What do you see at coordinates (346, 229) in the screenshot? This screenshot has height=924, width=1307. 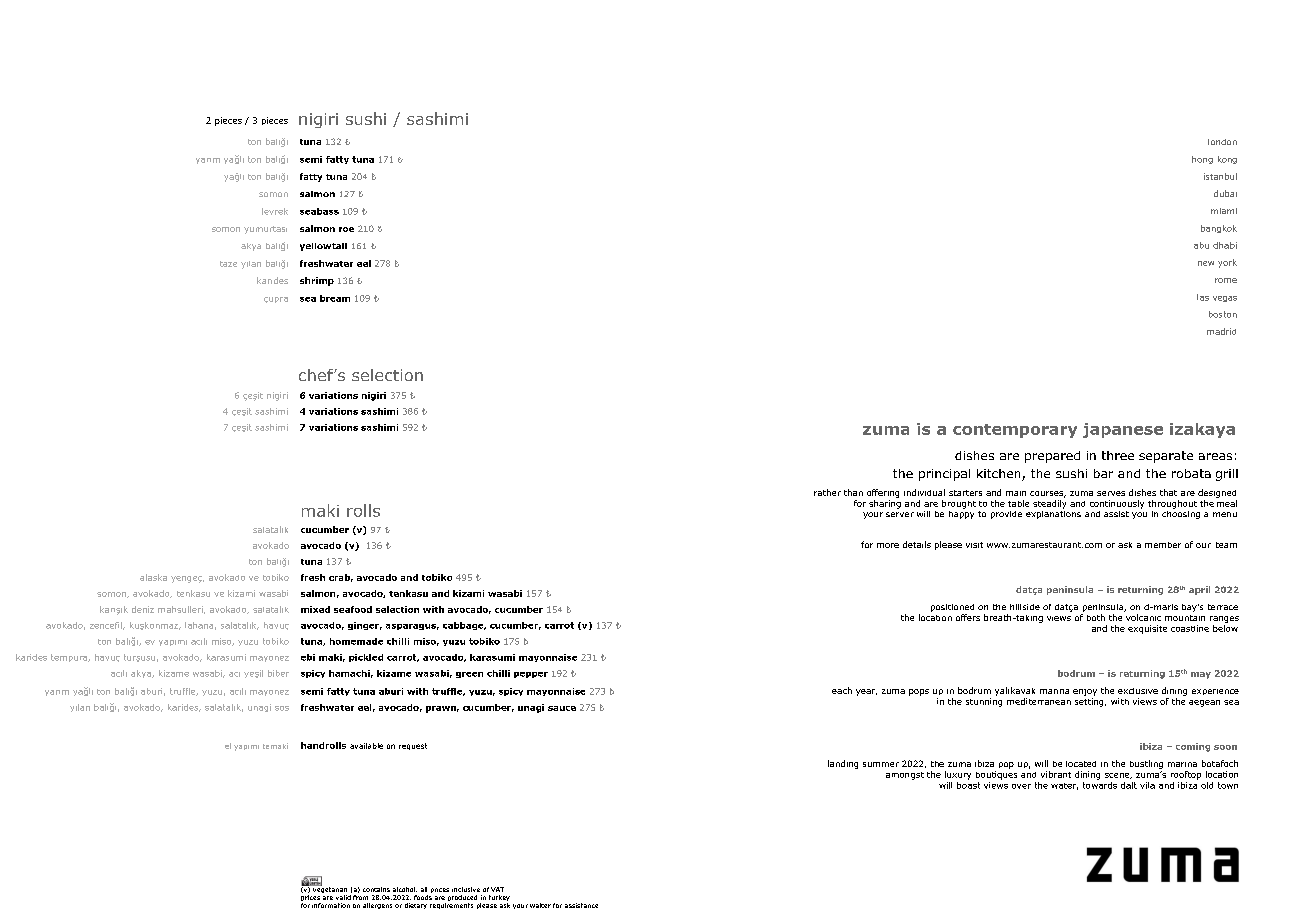 I see `roe` at bounding box center [346, 229].
